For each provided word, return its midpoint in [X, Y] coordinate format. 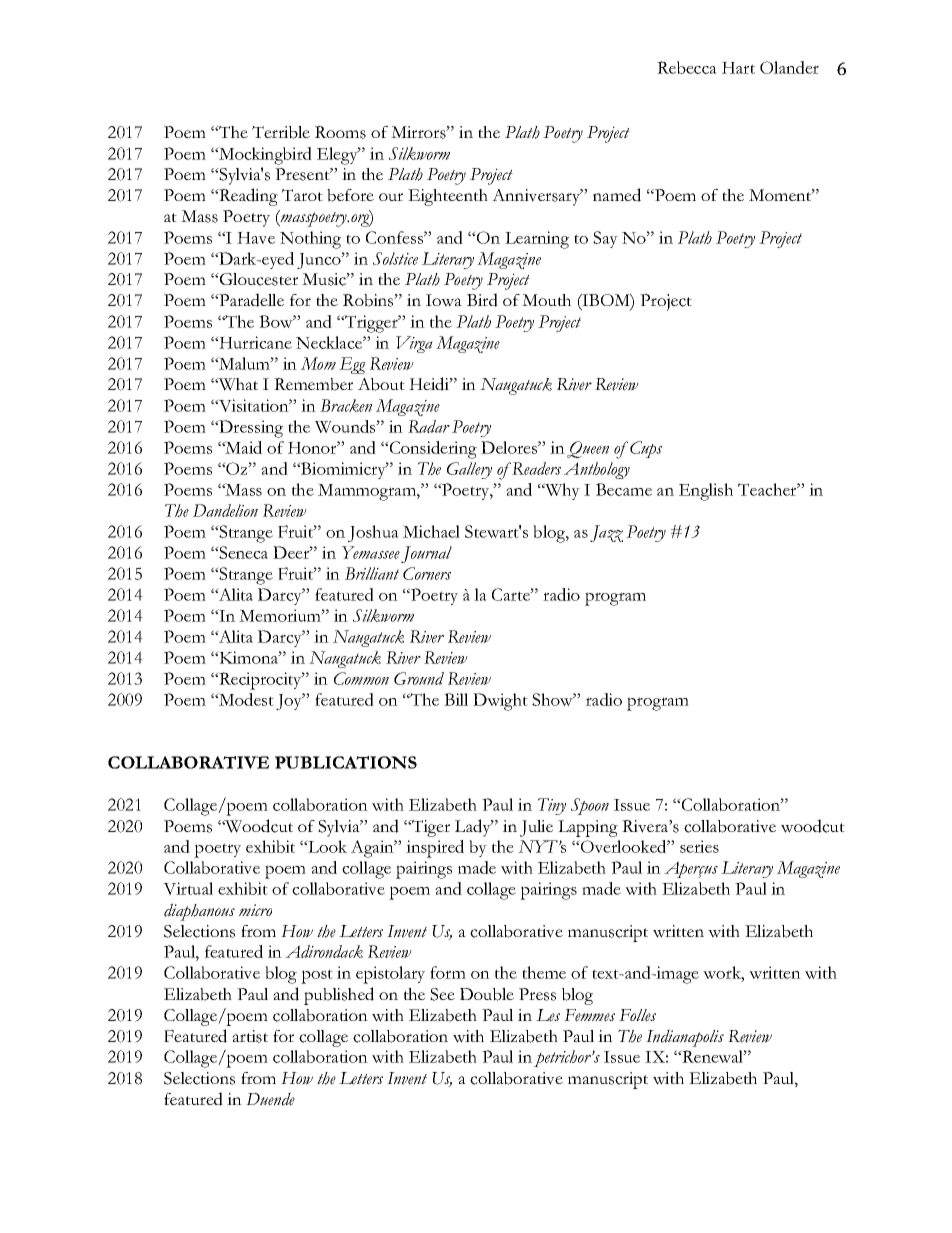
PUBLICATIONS [346, 762]
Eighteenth [448, 197]
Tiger [430, 828]
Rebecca [687, 67]
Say [605, 239]
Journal [426, 554]
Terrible [281, 132]
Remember [313, 384]
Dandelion [225, 510]
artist [250, 1036]
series [699, 846]
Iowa [444, 300]
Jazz [606, 533]
